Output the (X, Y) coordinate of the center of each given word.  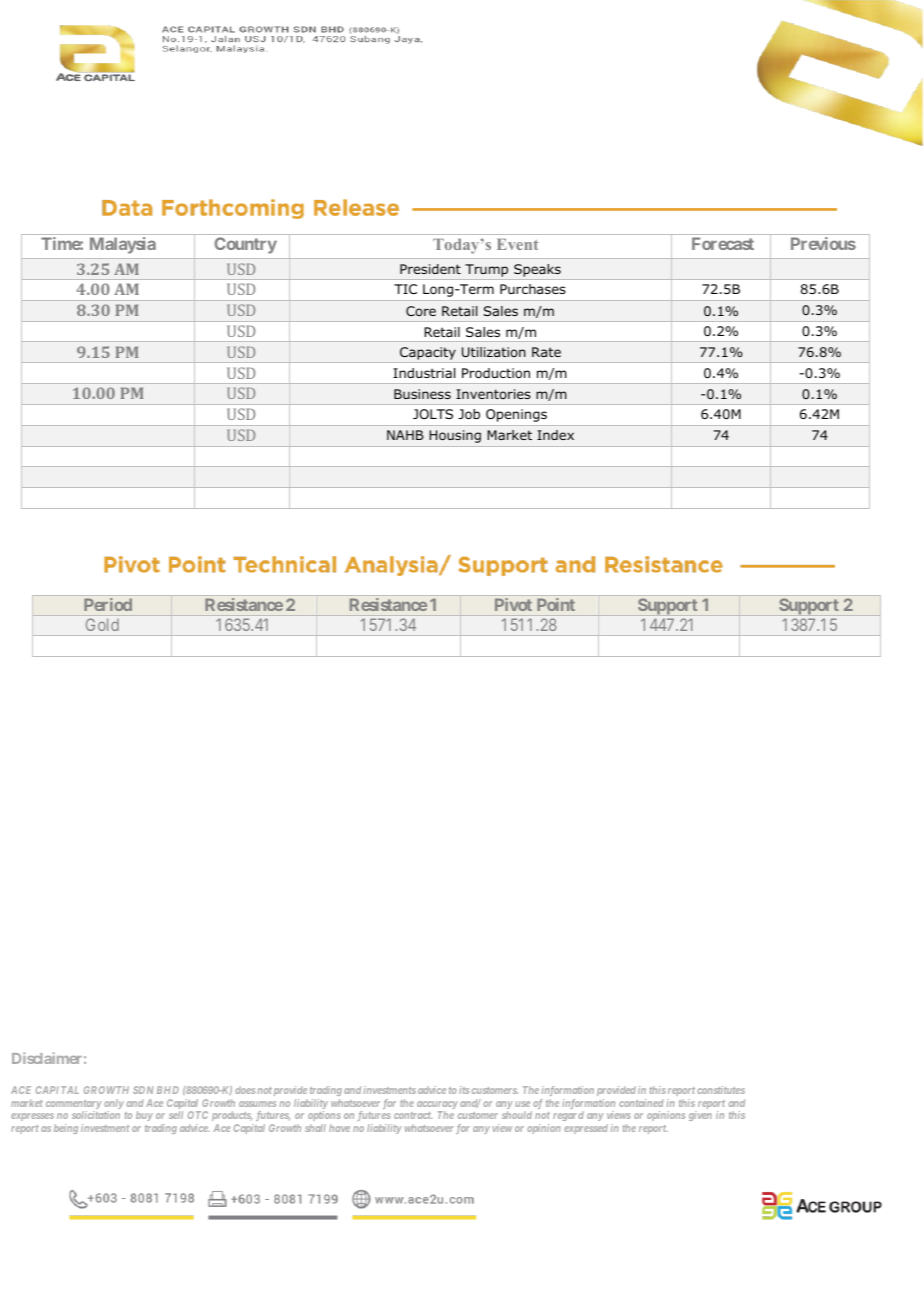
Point (556, 604)
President (430, 269)
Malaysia (123, 245)
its (464, 1090)
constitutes (721, 1090)
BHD (168, 1090)
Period (108, 604)
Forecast (723, 243)
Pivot (513, 604)
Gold (102, 624)
